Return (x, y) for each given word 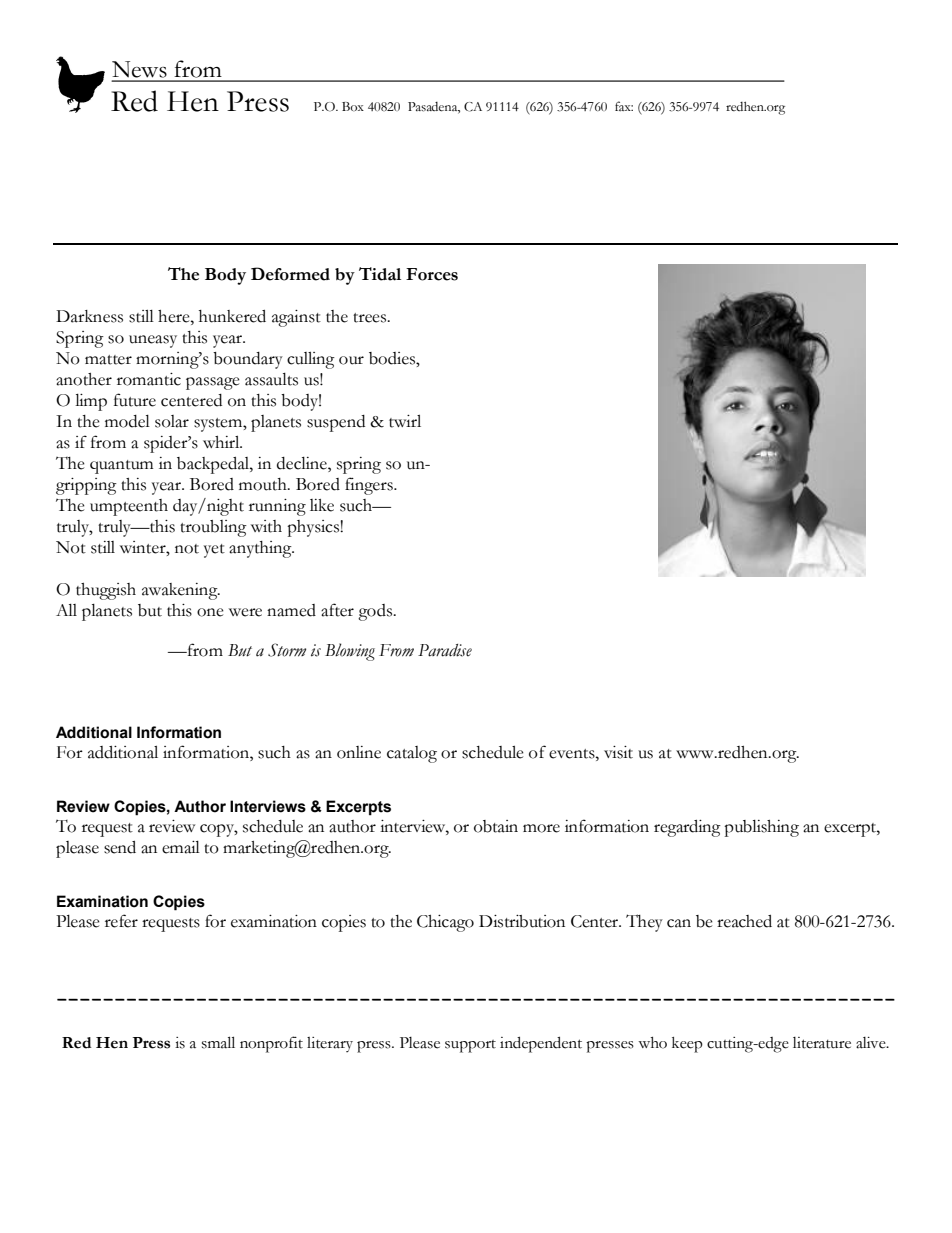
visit (618, 752)
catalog (412, 754)
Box (353, 106)
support (470, 1046)
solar (172, 421)
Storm (287, 650)
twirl (405, 421)
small (218, 1042)
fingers (370, 486)
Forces (432, 274)
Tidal (380, 274)
